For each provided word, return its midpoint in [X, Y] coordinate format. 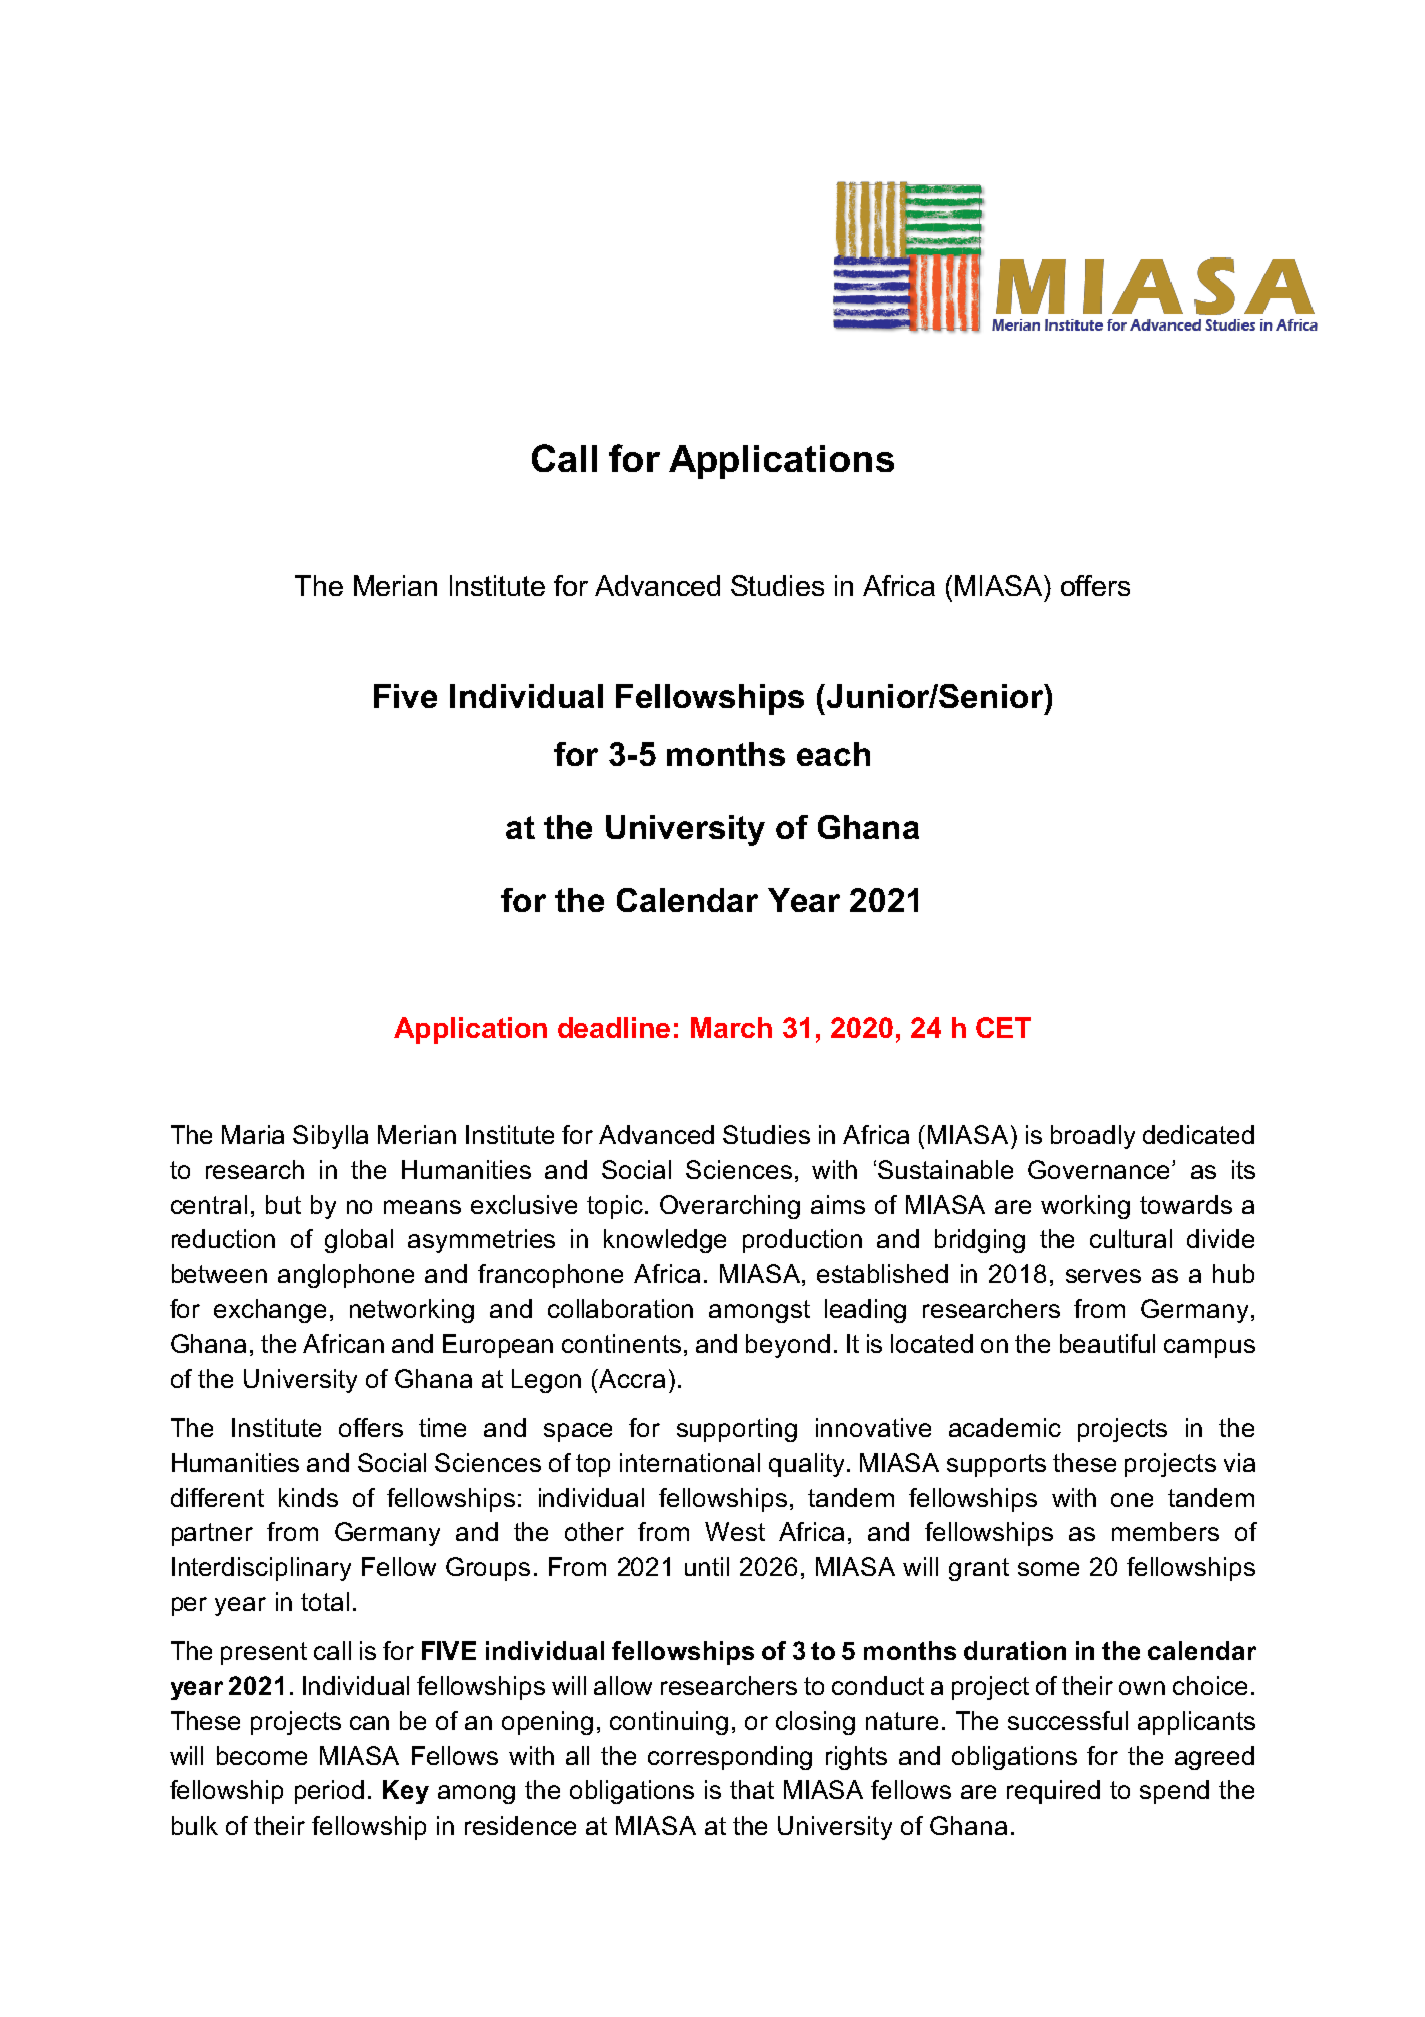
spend [1174, 1792]
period [329, 1792]
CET [1003, 1027]
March [731, 1027]
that [752, 1789]
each [833, 754]
